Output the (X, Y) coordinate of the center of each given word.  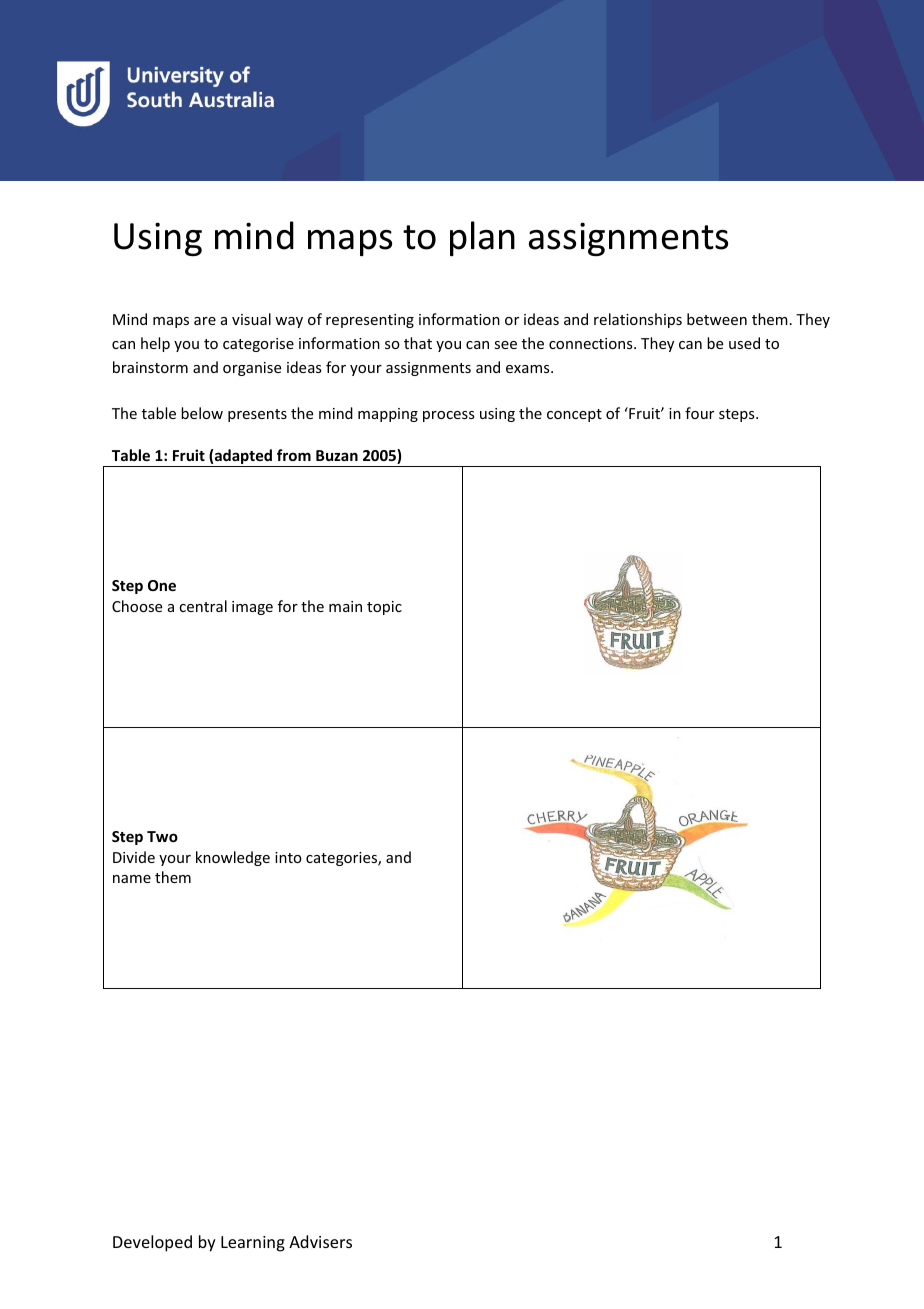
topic (384, 608)
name (132, 879)
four (699, 413)
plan (482, 238)
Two (162, 836)
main (345, 606)
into (288, 857)
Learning (253, 1244)
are (205, 321)
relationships (638, 320)
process (448, 416)
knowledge (233, 858)
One (162, 585)
